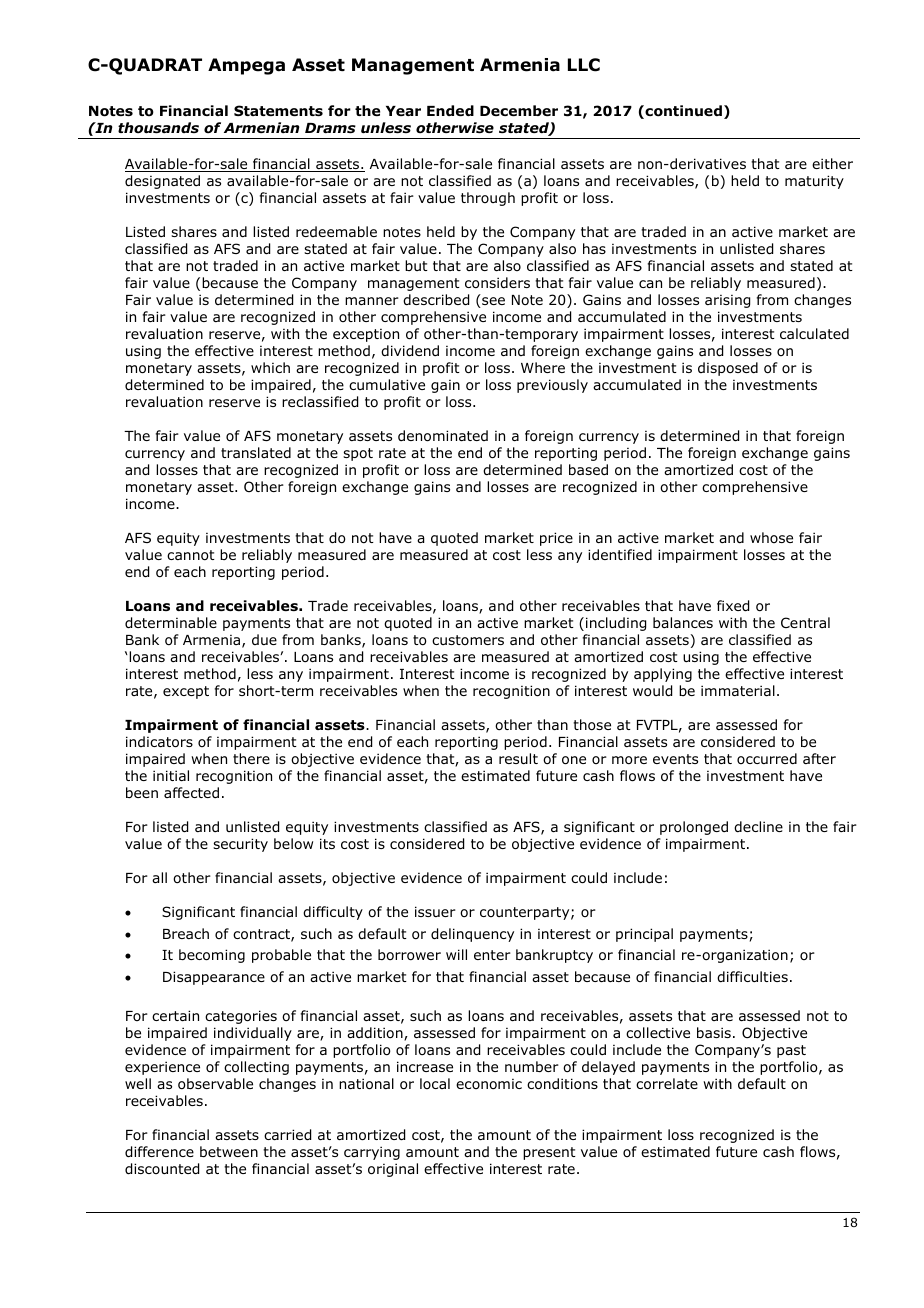 The image size is (924, 1308). What do you see at coordinates (733, 606) in the document?
I see `fixed` at bounding box center [733, 606].
